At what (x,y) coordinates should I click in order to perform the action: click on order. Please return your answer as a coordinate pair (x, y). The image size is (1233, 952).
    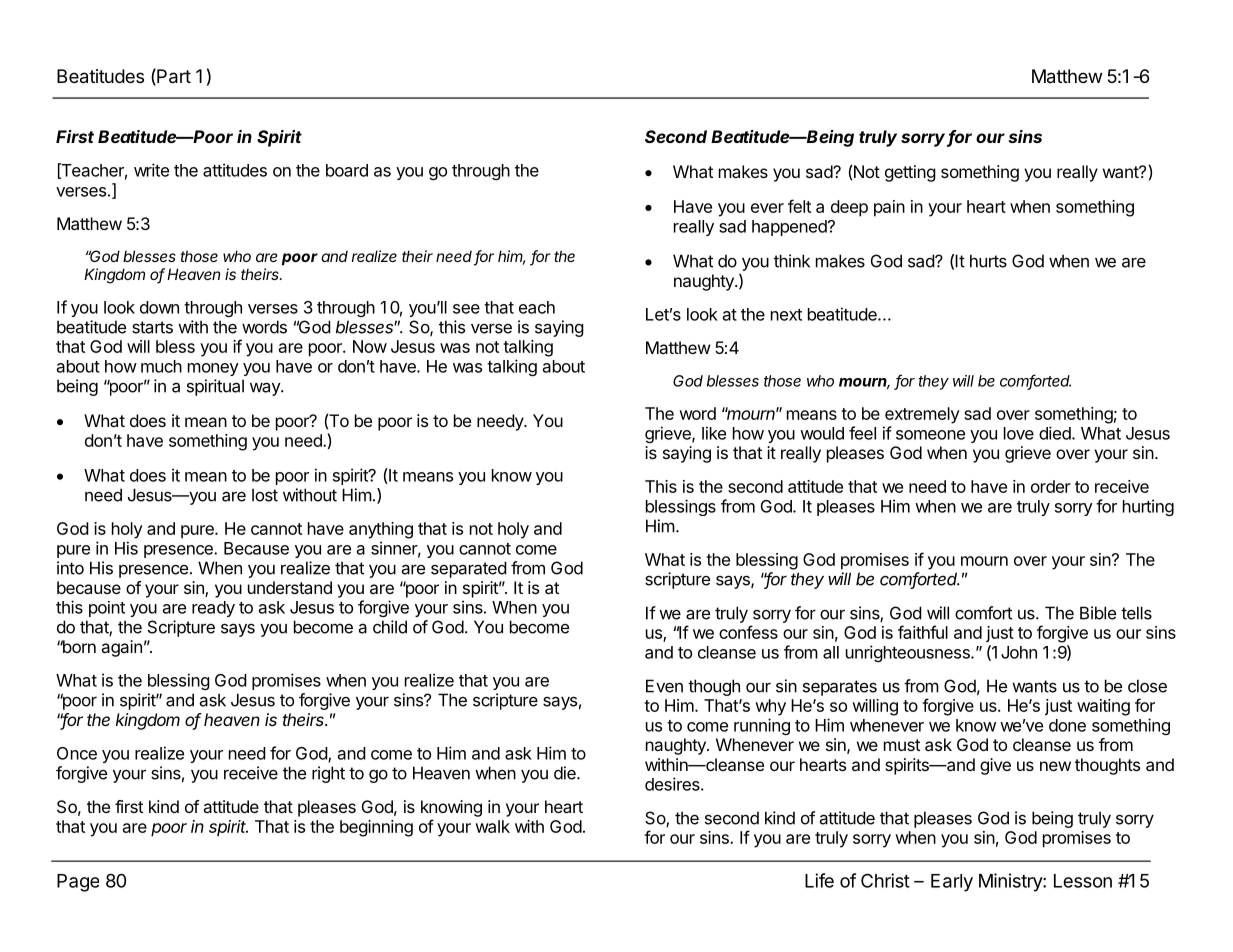
    Looking at the image, I should click on (1051, 486).
